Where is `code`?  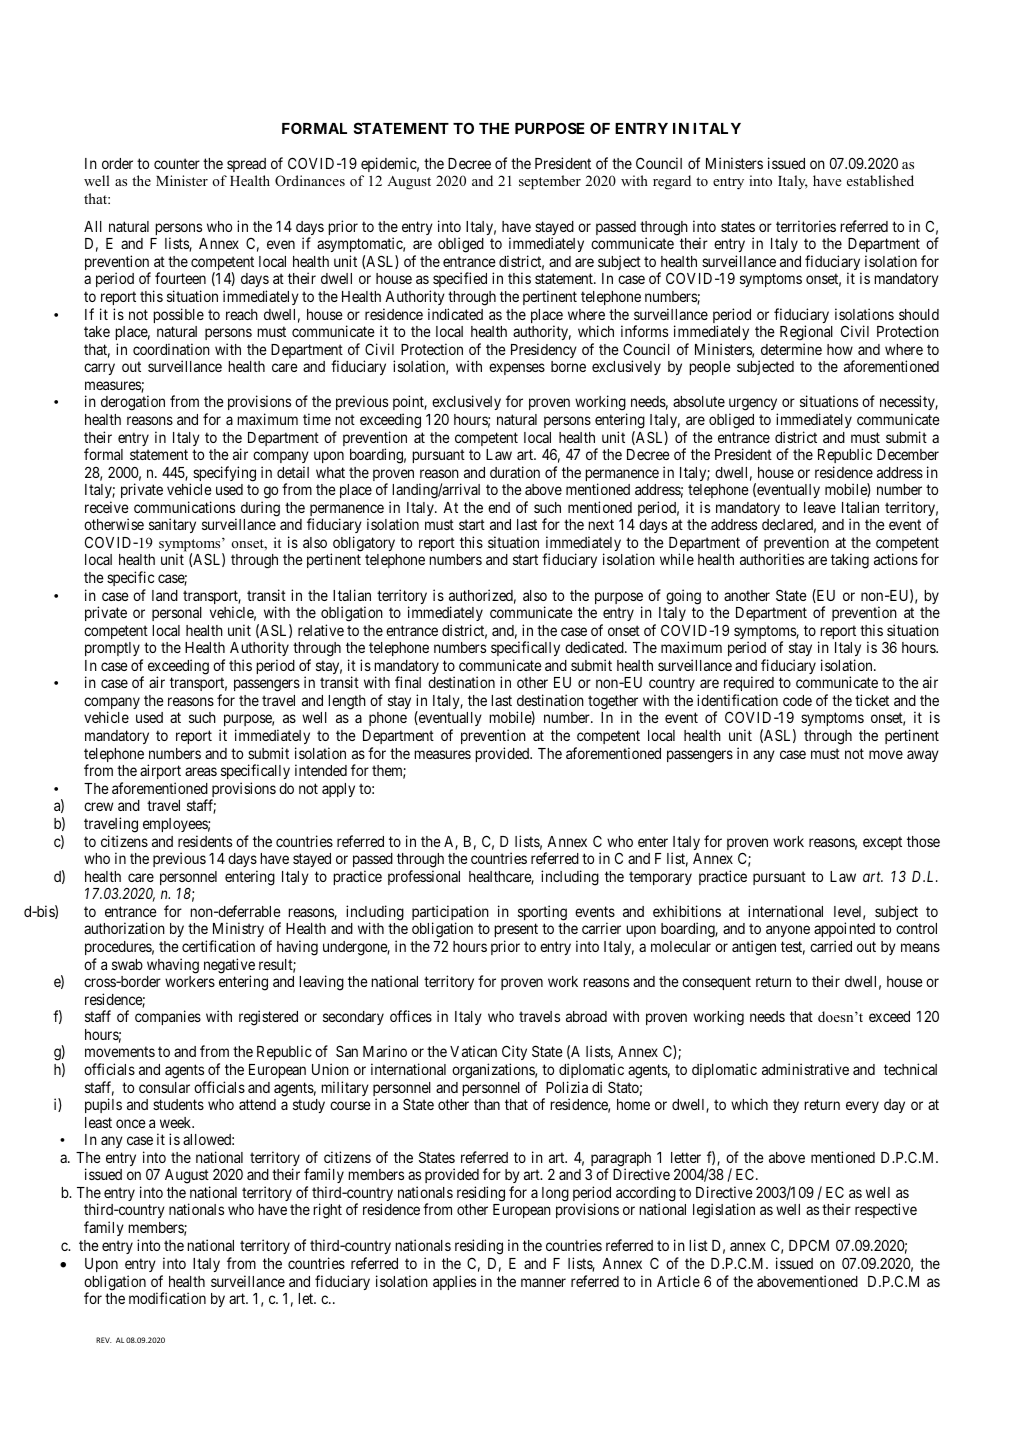 code is located at coordinates (797, 700).
